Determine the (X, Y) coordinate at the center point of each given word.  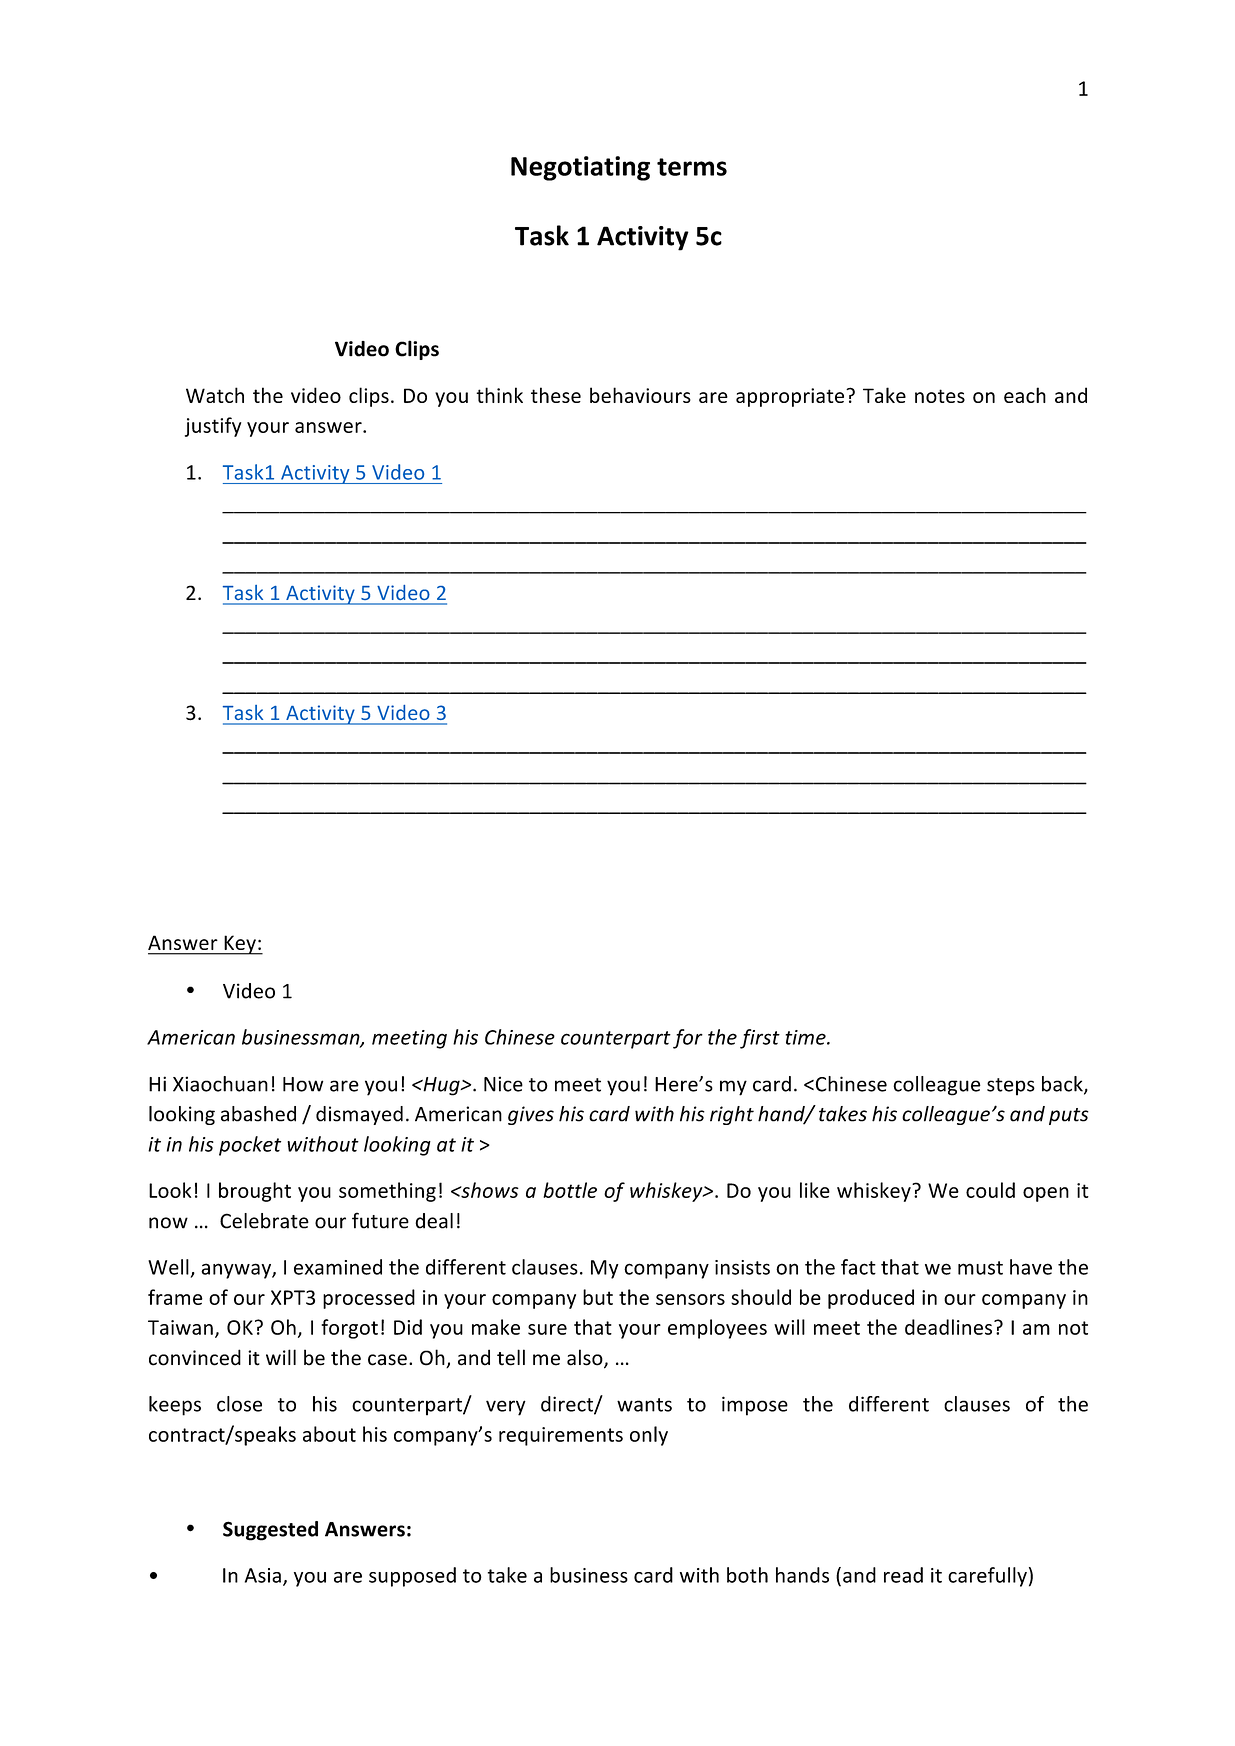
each (1025, 395)
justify (213, 427)
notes (940, 396)
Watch (215, 395)
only (649, 1436)
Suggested (270, 1531)
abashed (258, 1114)
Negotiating (580, 168)
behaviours (640, 395)
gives (531, 1115)
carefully (987, 1577)
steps (1011, 1087)
